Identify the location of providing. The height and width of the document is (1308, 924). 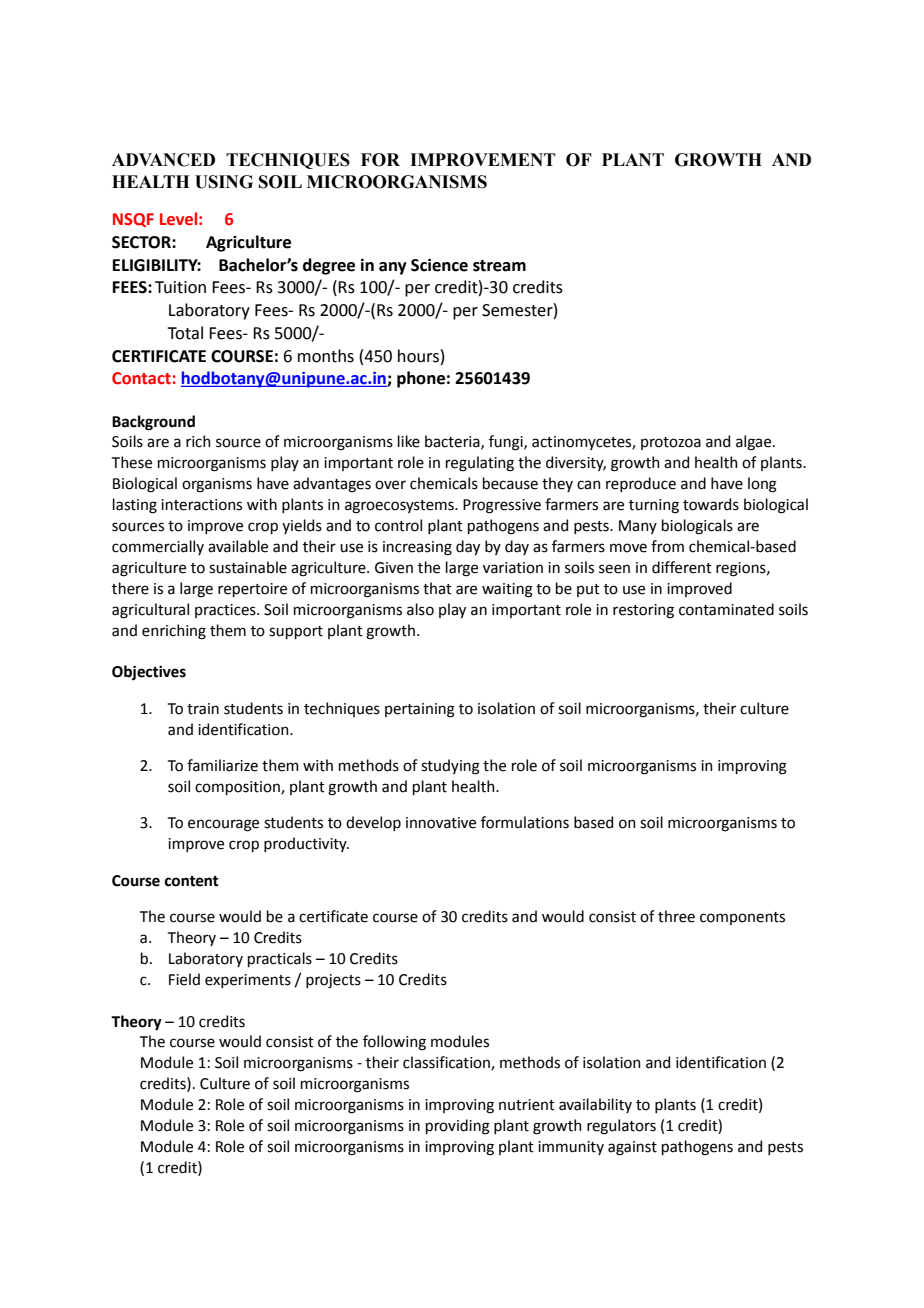
(458, 1127).
